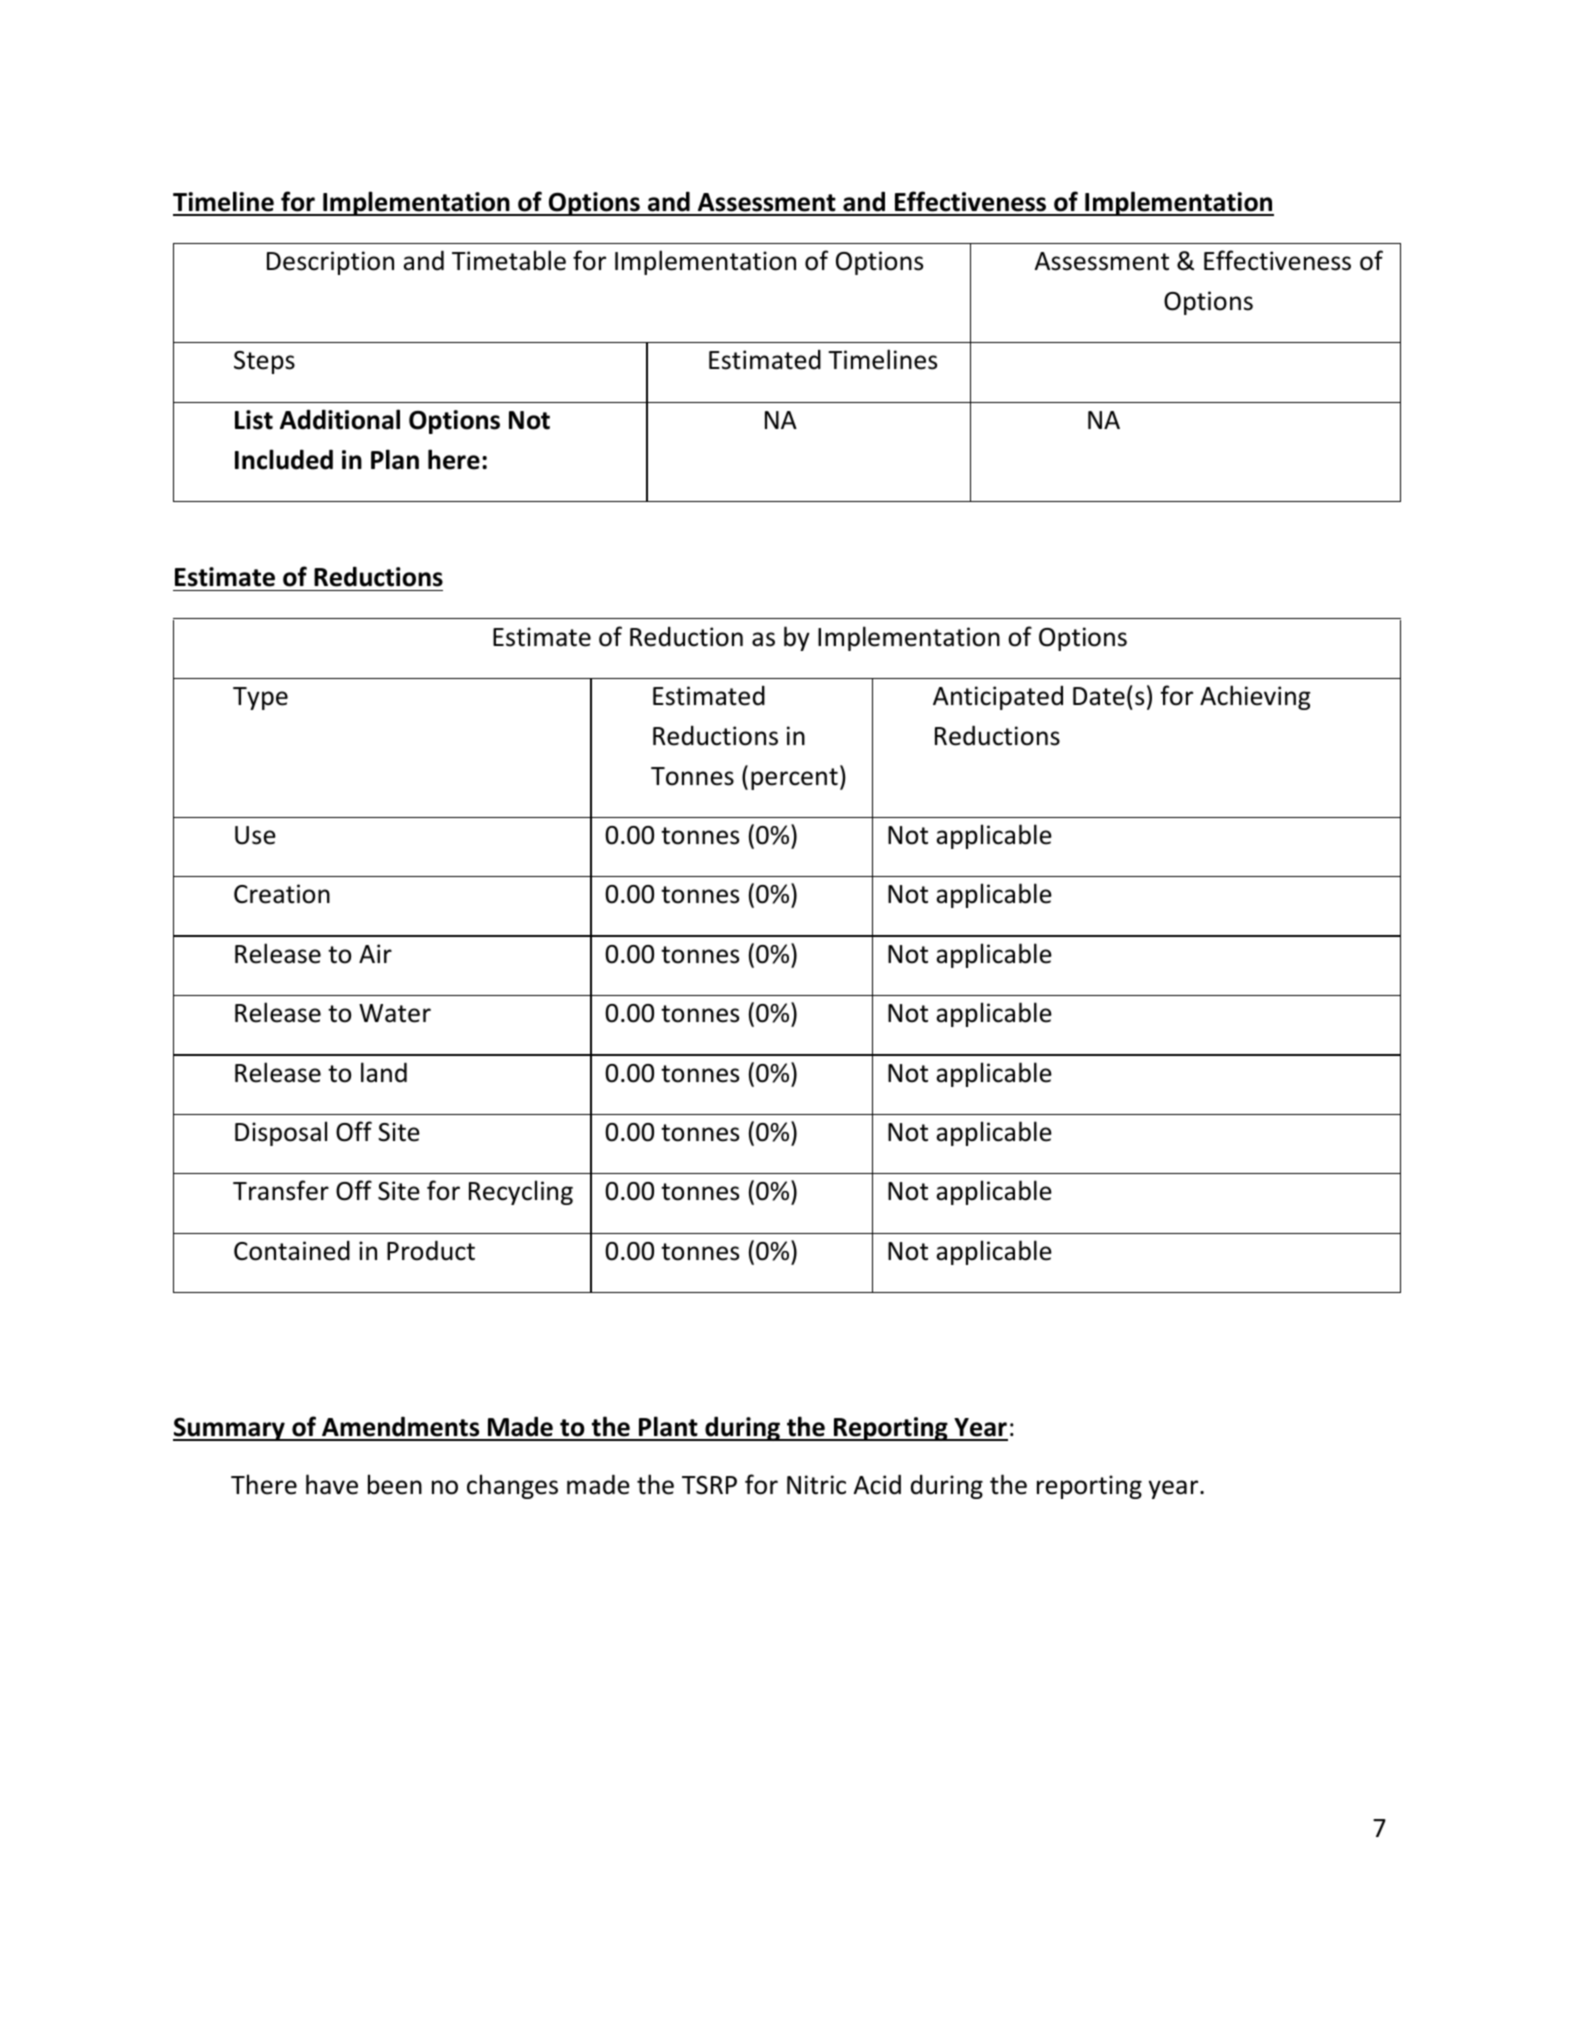 The width and height of the screenshot is (1571, 2034). Describe the element at coordinates (330, 263) in the screenshot. I see `Description` at that location.
